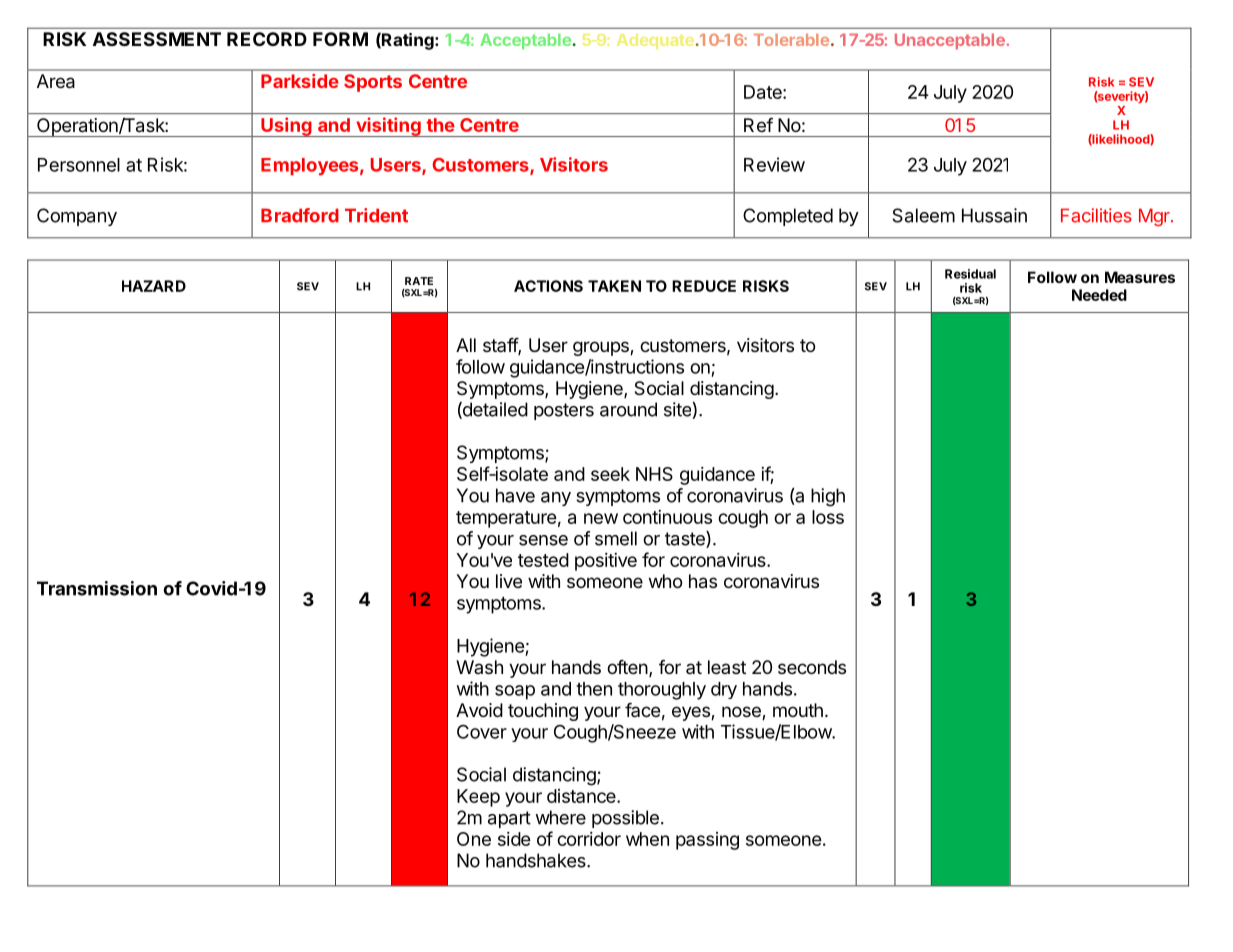 The image size is (1233, 952). Describe the element at coordinates (628, 409) in the page. I see `around` at that location.
